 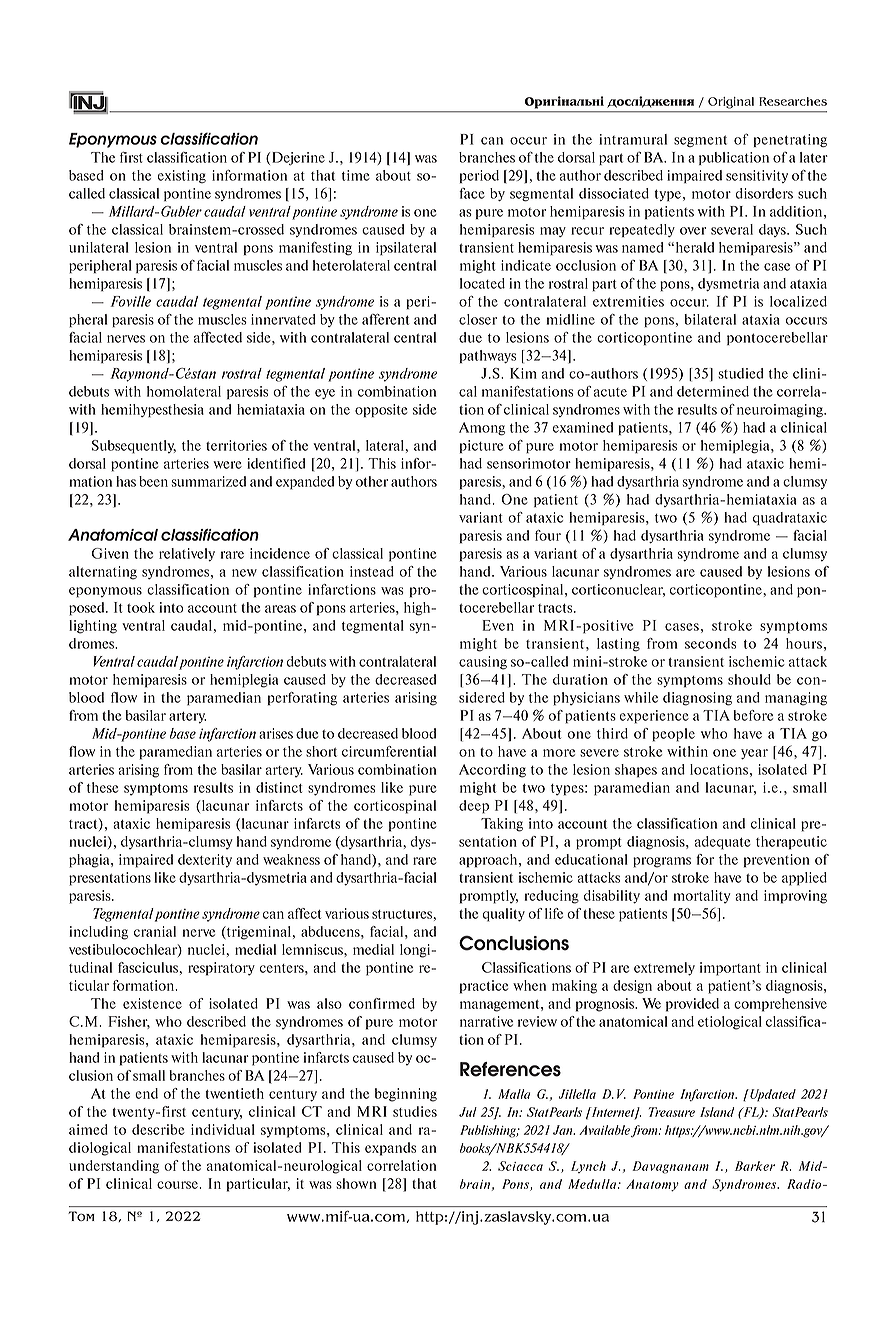 I want to click on took, so click(x=141, y=607).
